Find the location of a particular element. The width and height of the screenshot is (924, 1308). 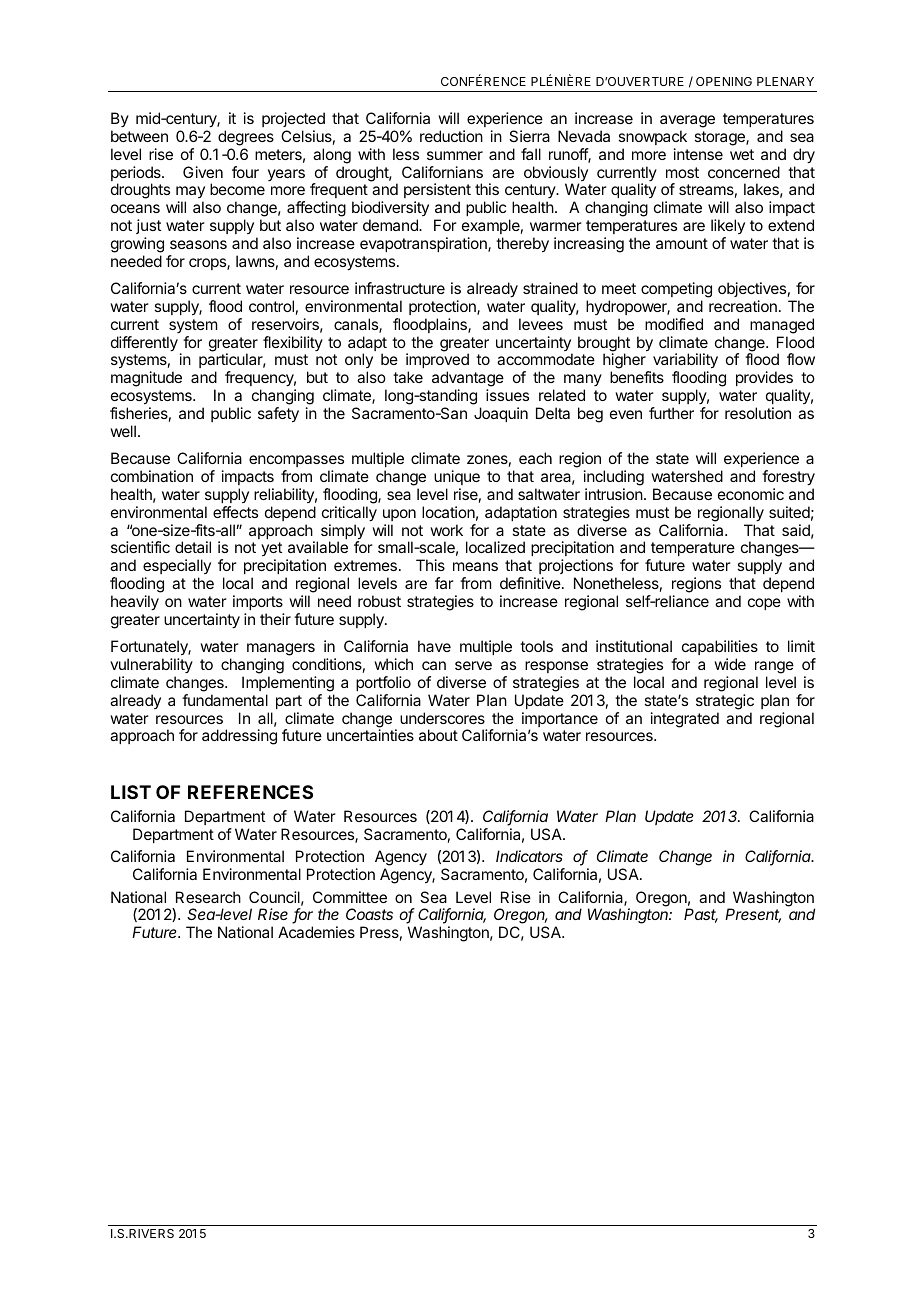

Past is located at coordinates (701, 915).
